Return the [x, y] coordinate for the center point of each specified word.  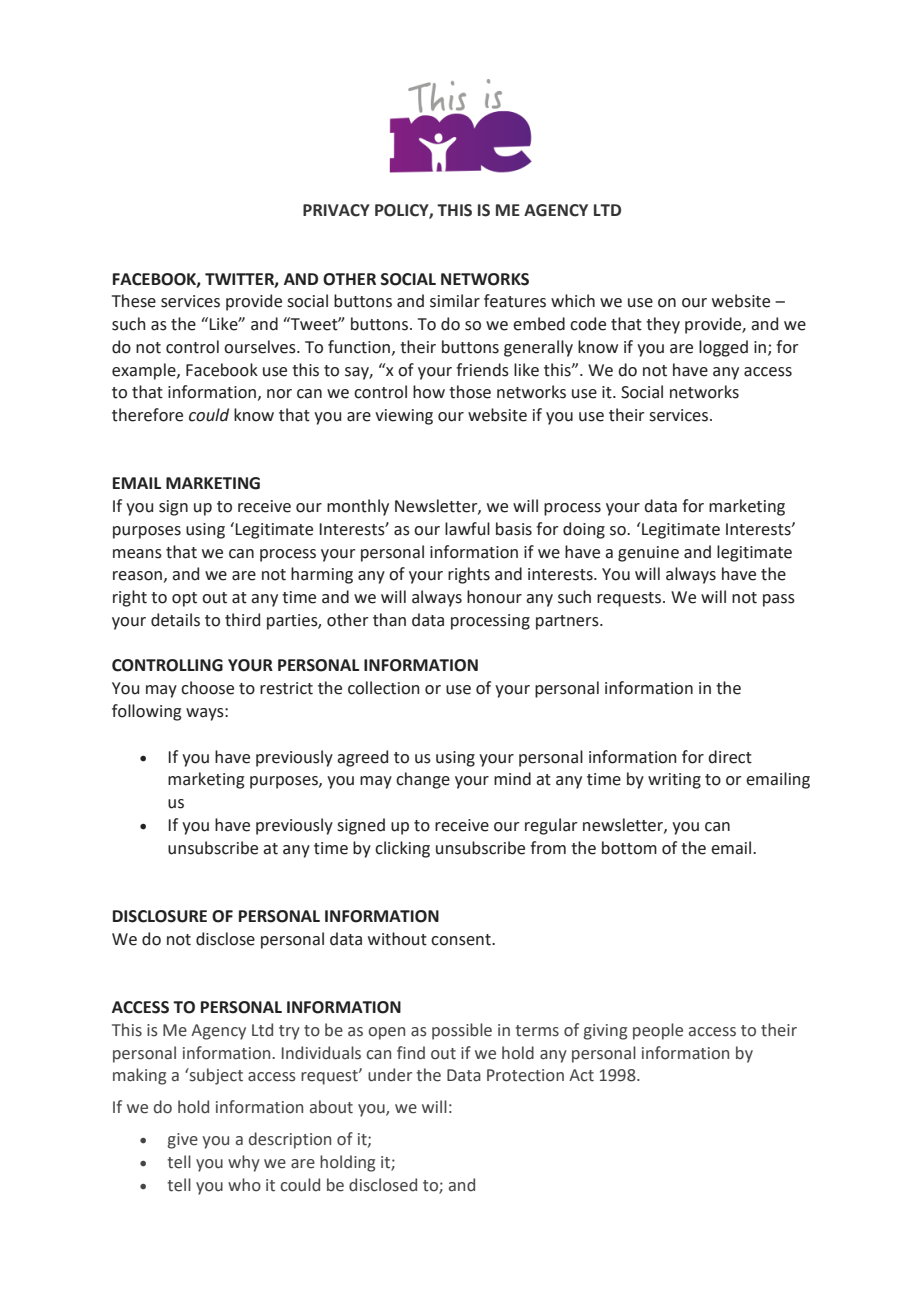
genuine [648, 554]
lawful [467, 529]
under [390, 1075]
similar [455, 301]
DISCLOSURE [160, 916]
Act [581, 1075]
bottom [629, 848]
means [137, 554]
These [134, 301]
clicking [402, 849]
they [663, 325]
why [244, 1163]
